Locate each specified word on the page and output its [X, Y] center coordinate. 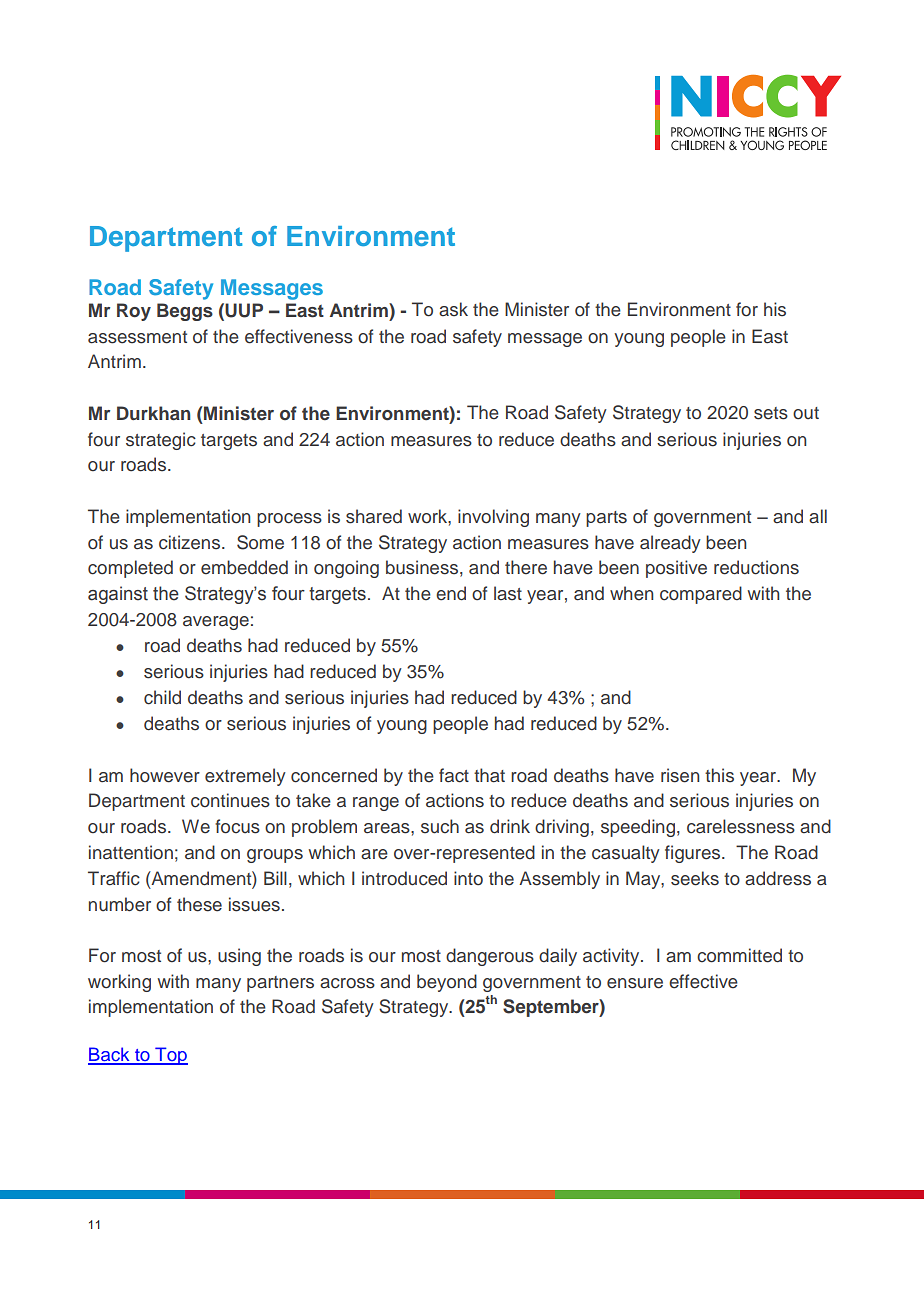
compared [701, 595]
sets [771, 413]
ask [453, 309]
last [508, 593]
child [162, 697]
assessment [137, 337]
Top [170, 1056]
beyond [447, 983]
